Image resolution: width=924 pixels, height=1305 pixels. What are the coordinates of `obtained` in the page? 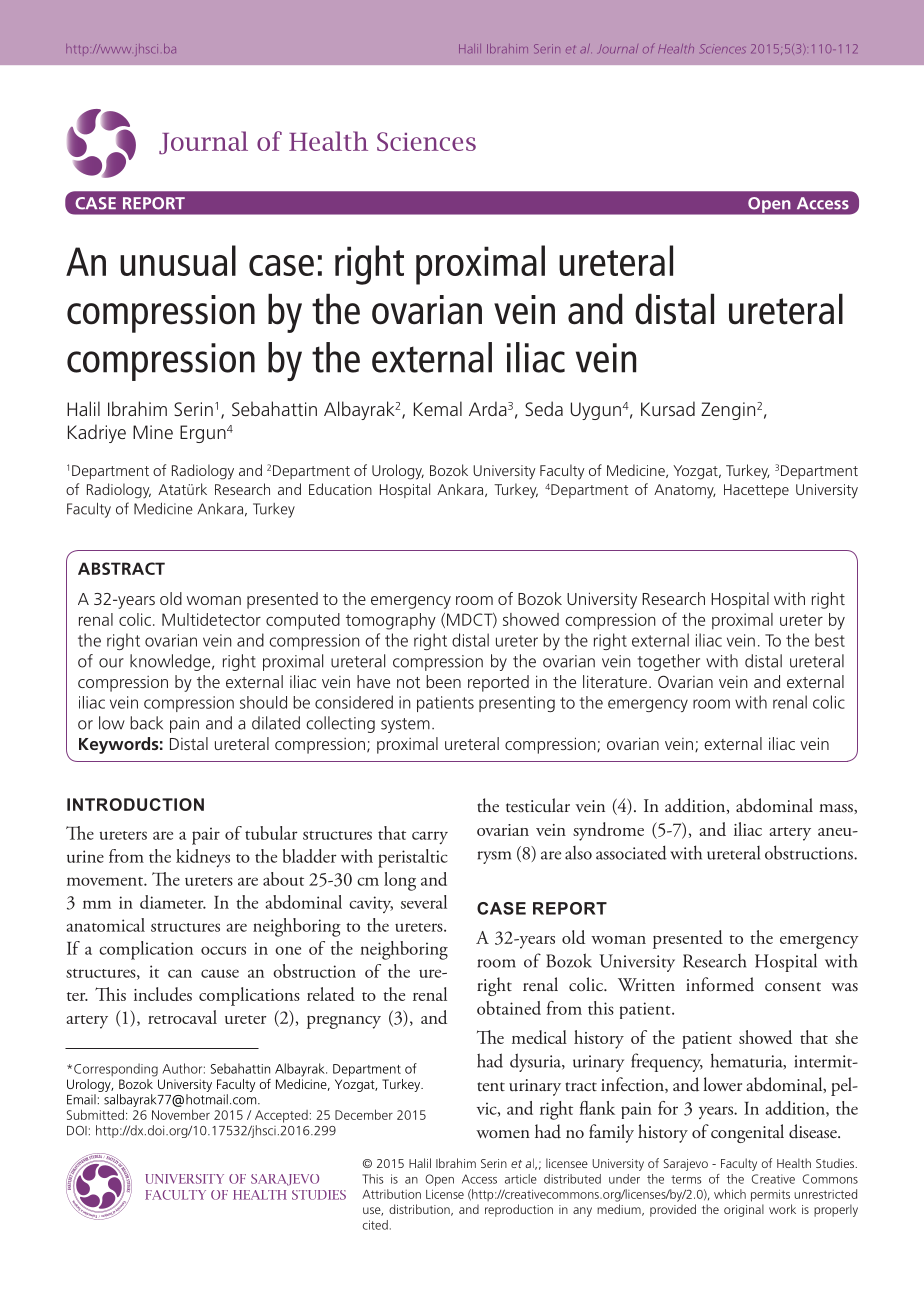 It's located at (509, 1008).
